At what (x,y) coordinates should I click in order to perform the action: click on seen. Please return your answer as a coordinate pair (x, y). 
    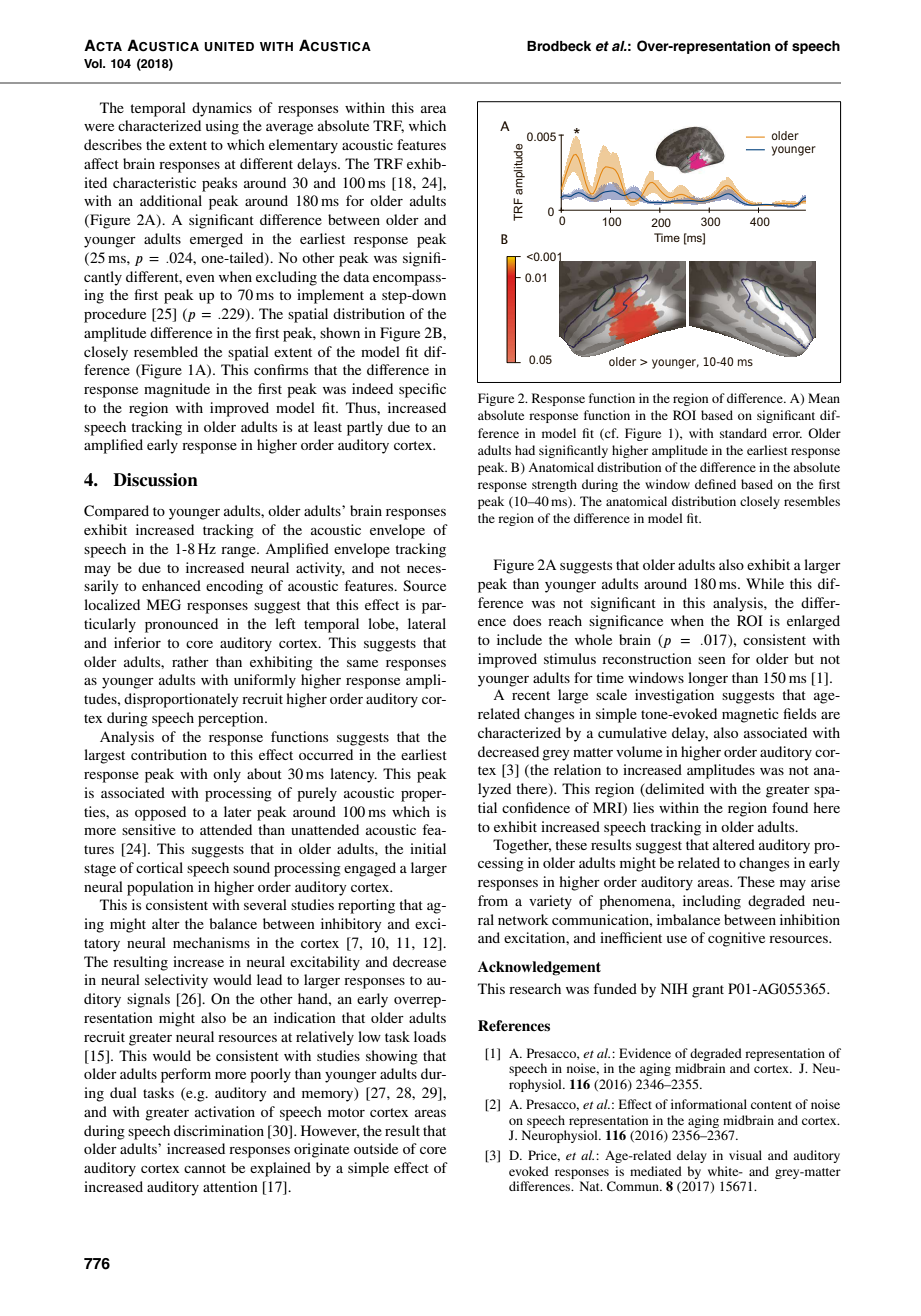
    Looking at the image, I should click on (712, 660).
